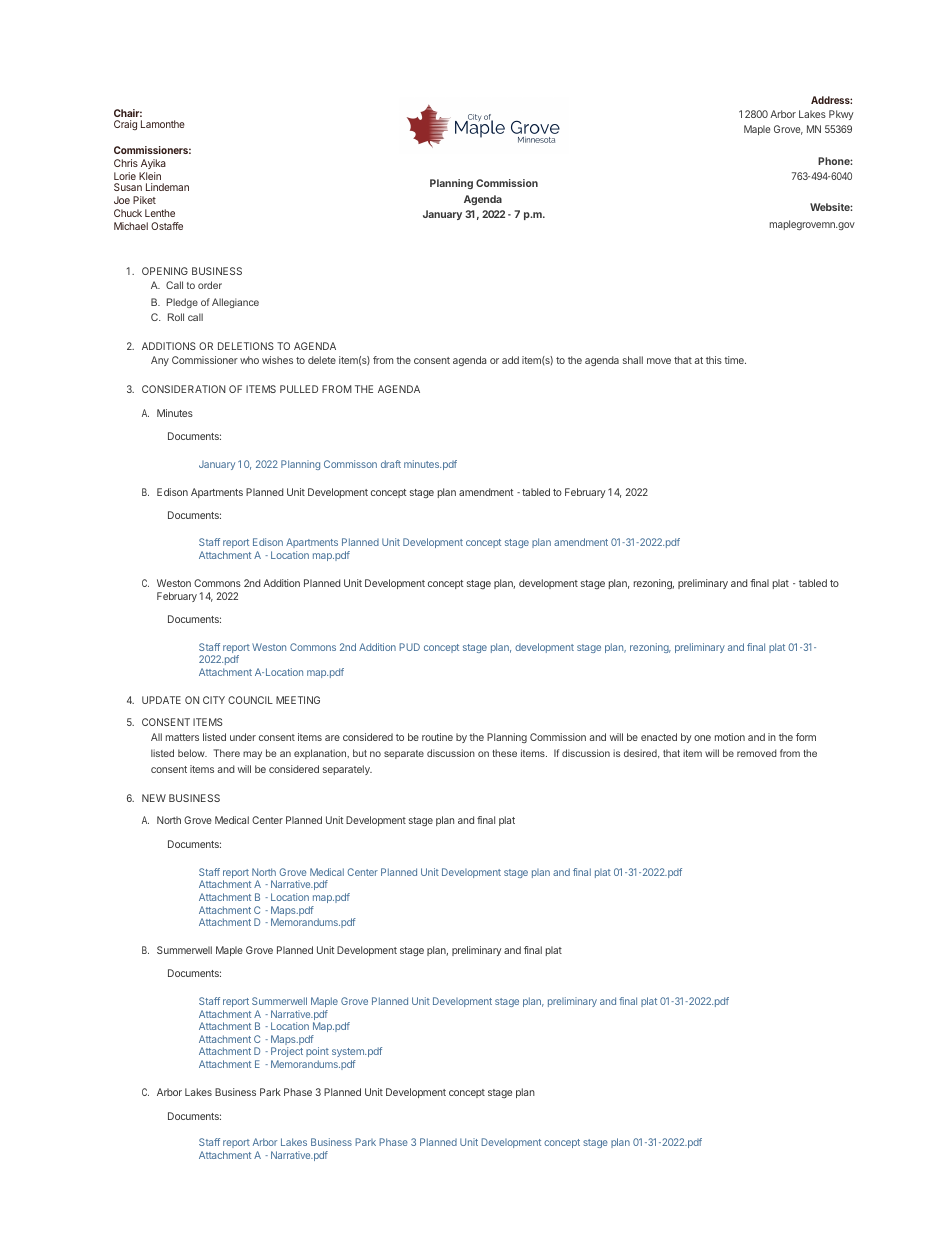  Describe the element at coordinates (409, 647) in the screenshot. I see `PUD` at that location.
